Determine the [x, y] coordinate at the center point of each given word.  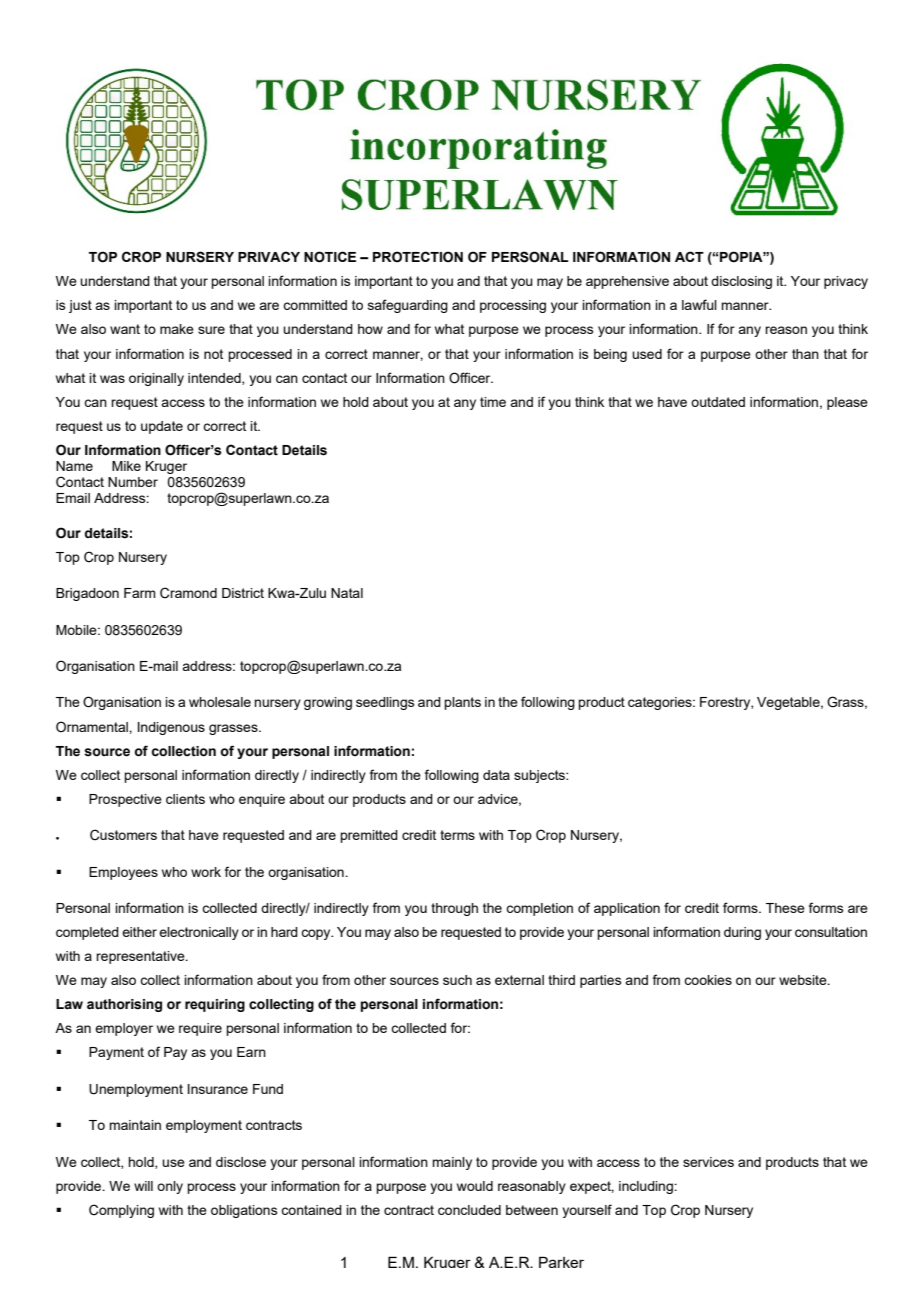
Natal [347, 593]
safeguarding [408, 306]
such [457, 980]
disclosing [741, 282]
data [496, 775]
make [177, 329]
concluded [469, 1210]
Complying [121, 1211]
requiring [215, 1005]
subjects [540, 776]
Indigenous [171, 728]
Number [133, 482]
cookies [708, 980]
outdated [718, 402]
